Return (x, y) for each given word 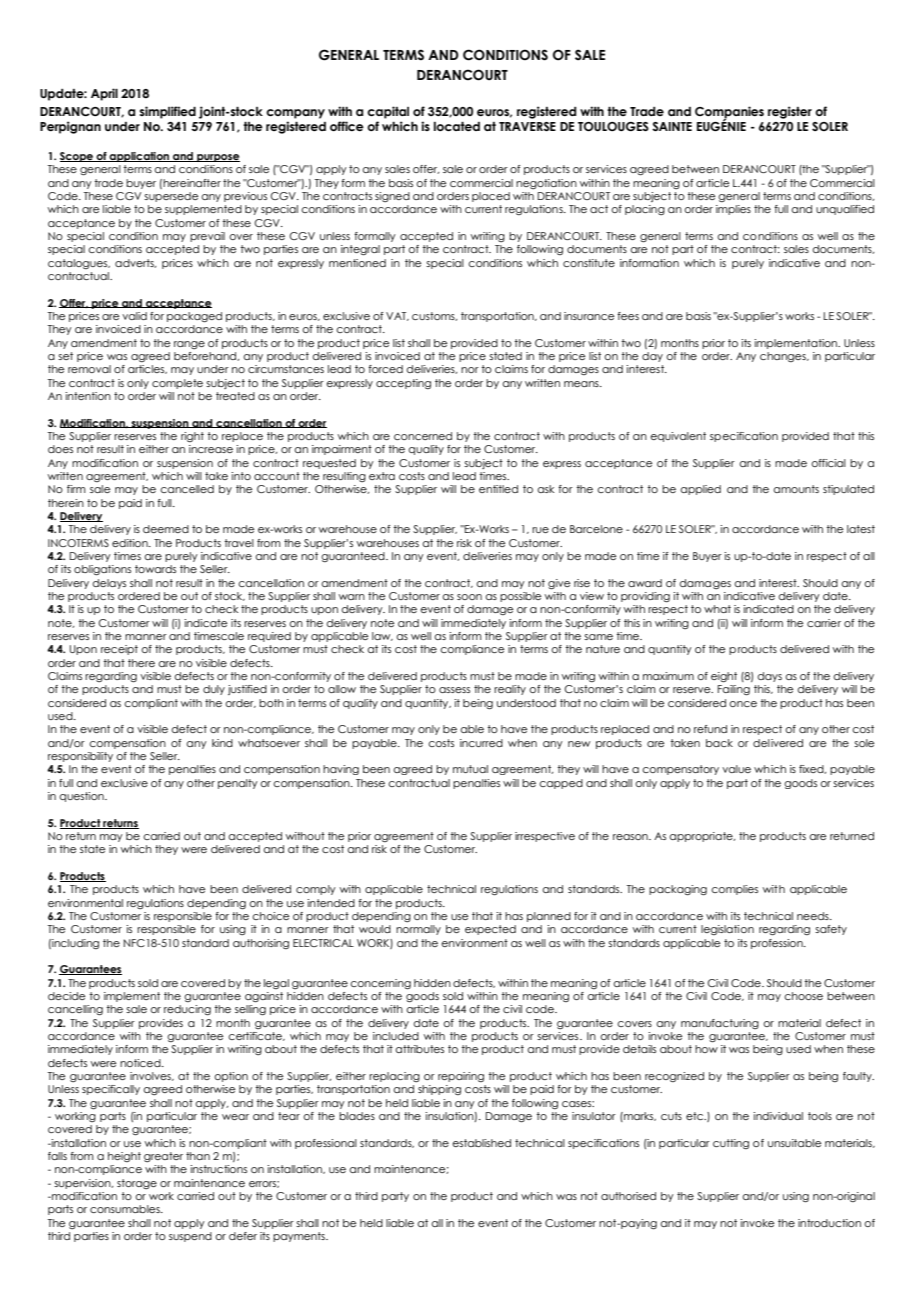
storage (137, 1184)
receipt (119, 650)
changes (784, 357)
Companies (729, 113)
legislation (727, 930)
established (481, 1143)
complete (177, 384)
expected (490, 930)
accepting (403, 384)
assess (454, 690)
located (457, 126)
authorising (261, 944)
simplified (168, 112)
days (770, 677)
